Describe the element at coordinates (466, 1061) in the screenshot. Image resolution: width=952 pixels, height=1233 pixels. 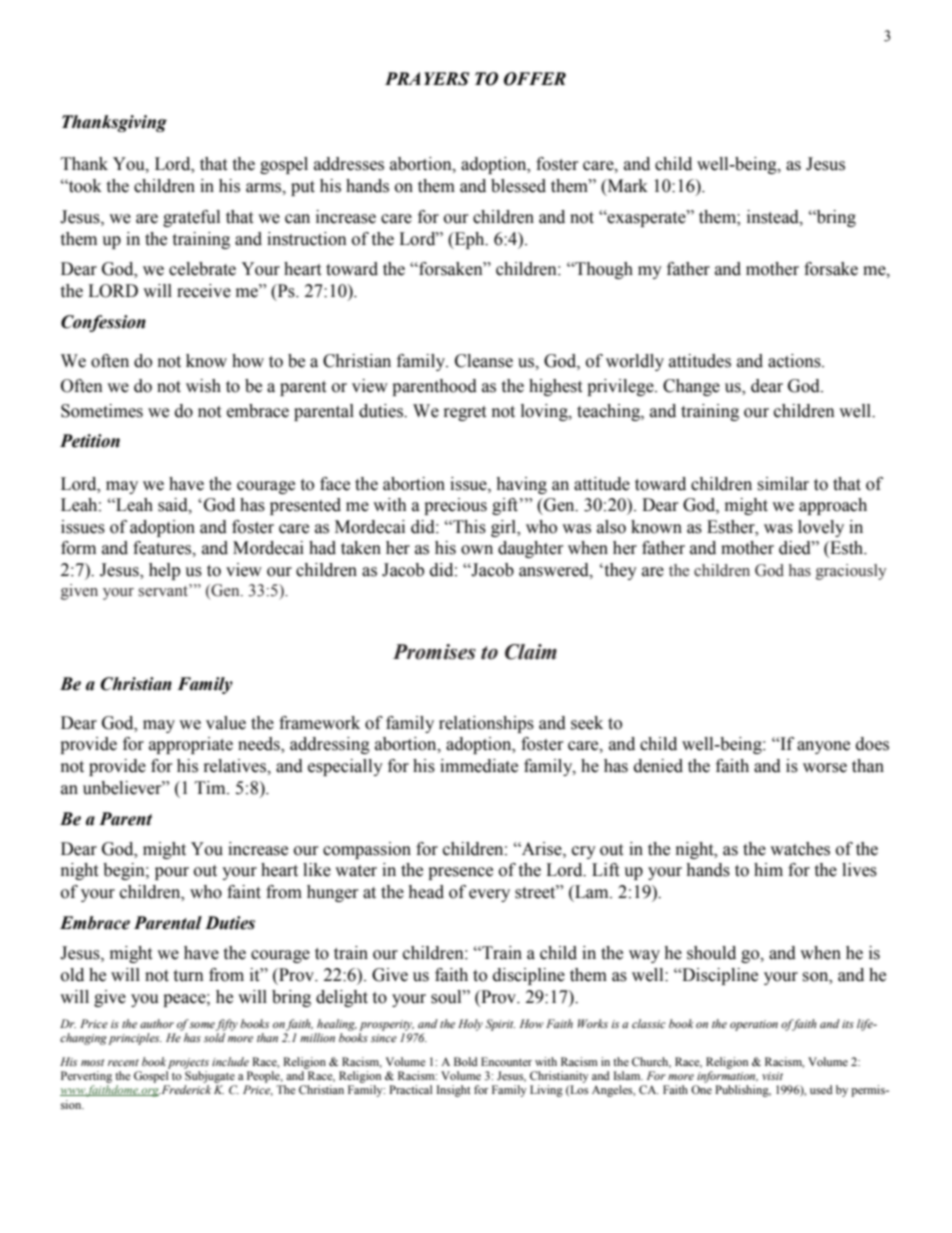
I see `Bold` at that location.
